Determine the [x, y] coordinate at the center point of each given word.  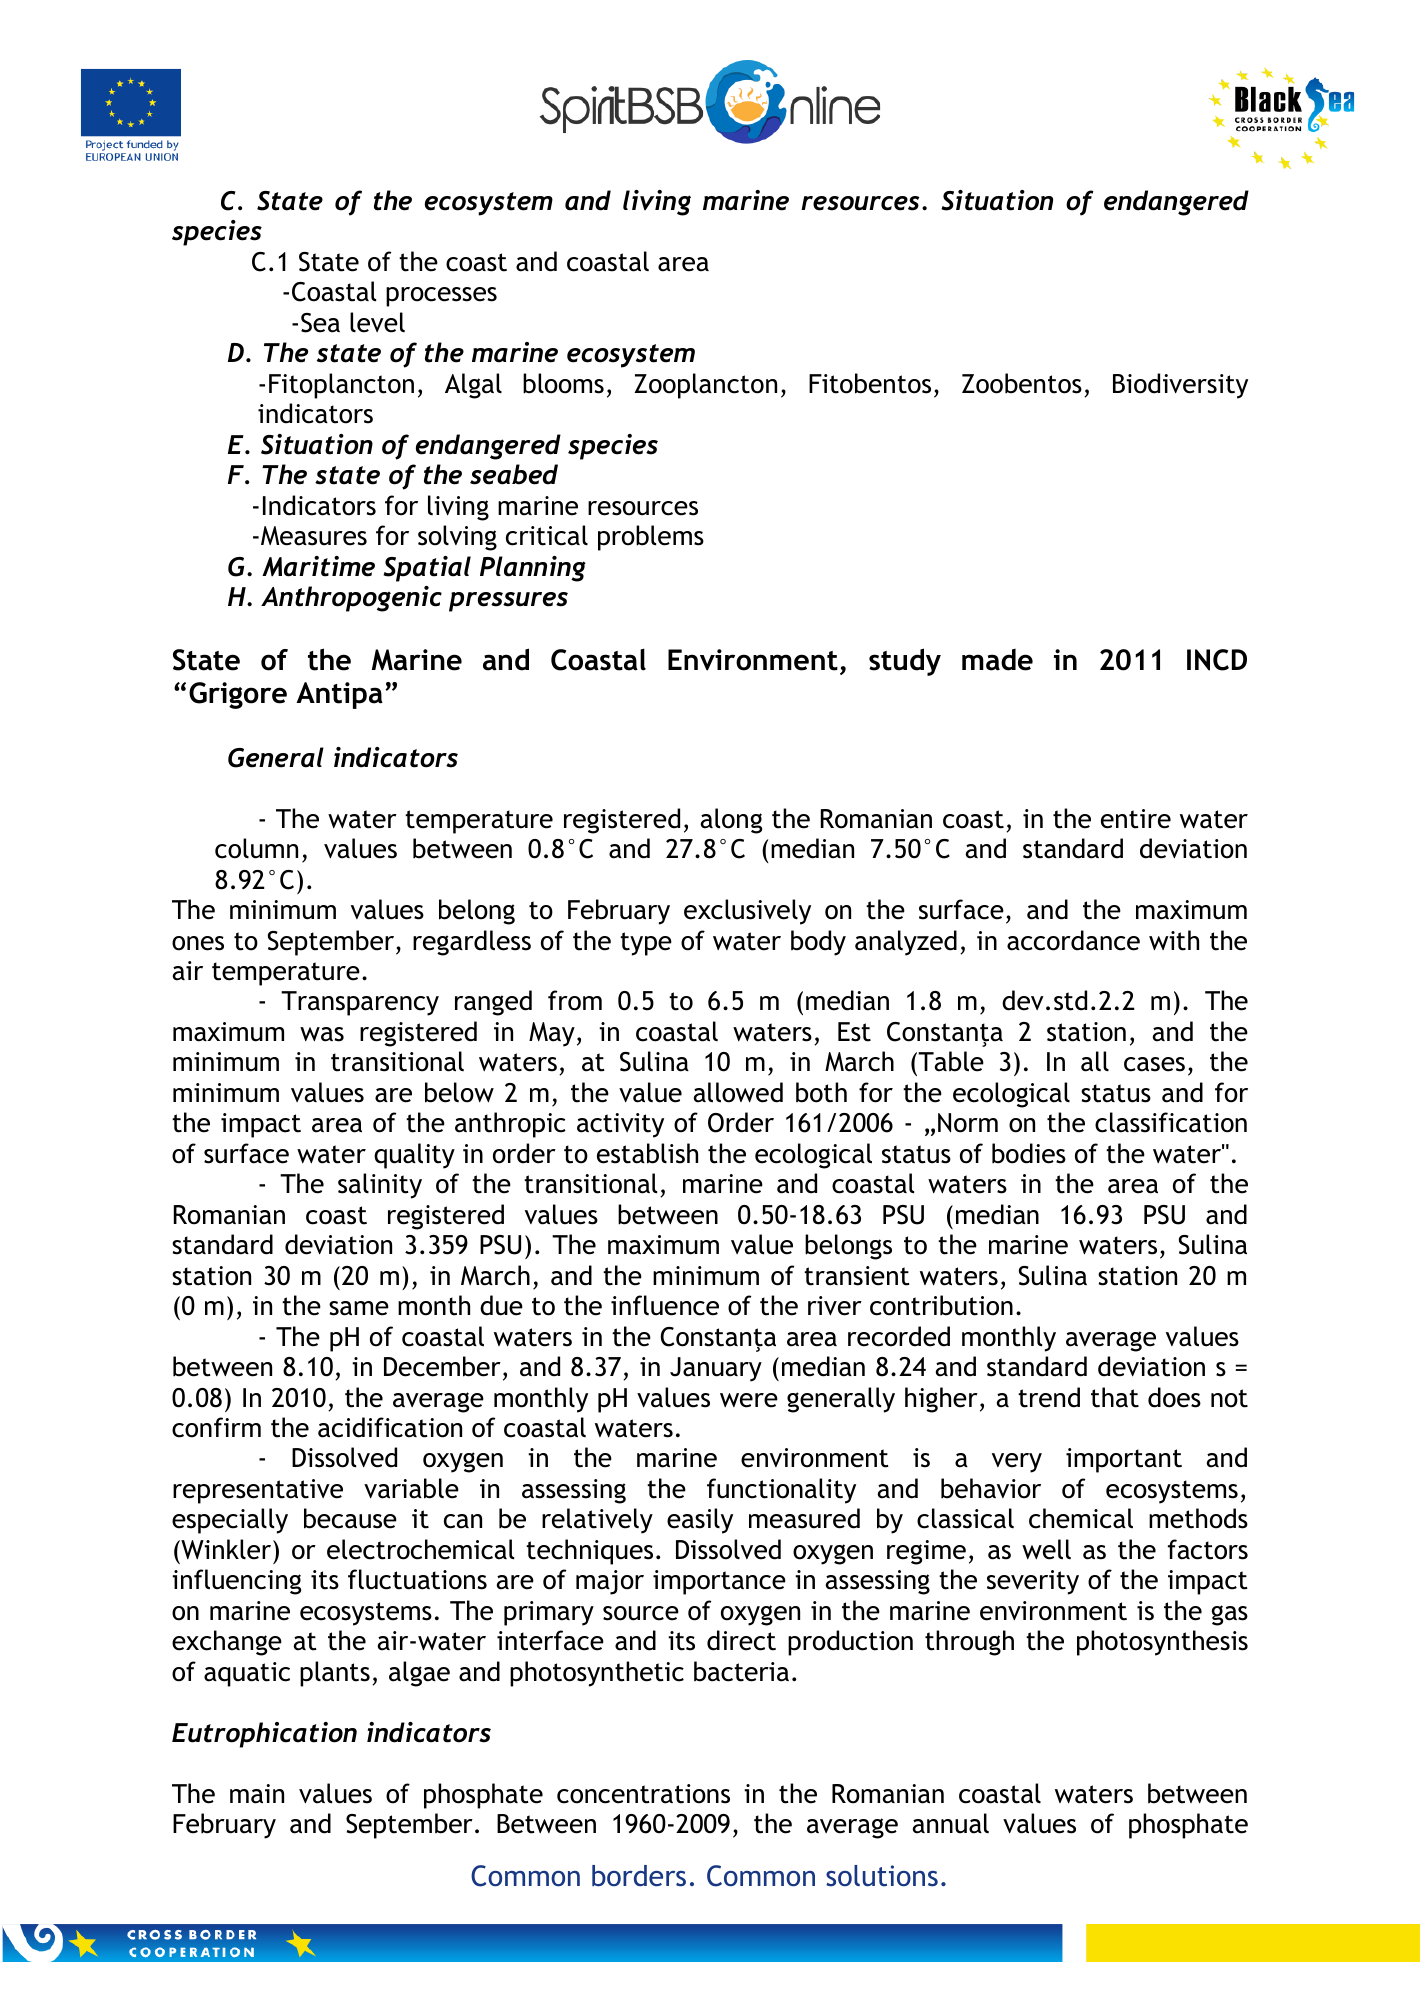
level [377, 322]
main [257, 1794]
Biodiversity [1180, 386]
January [716, 1369]
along [731, 821]
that [1115, 1397]
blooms [563, 383]
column [256, 848]
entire [1136, 819]
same [359, 1308]
